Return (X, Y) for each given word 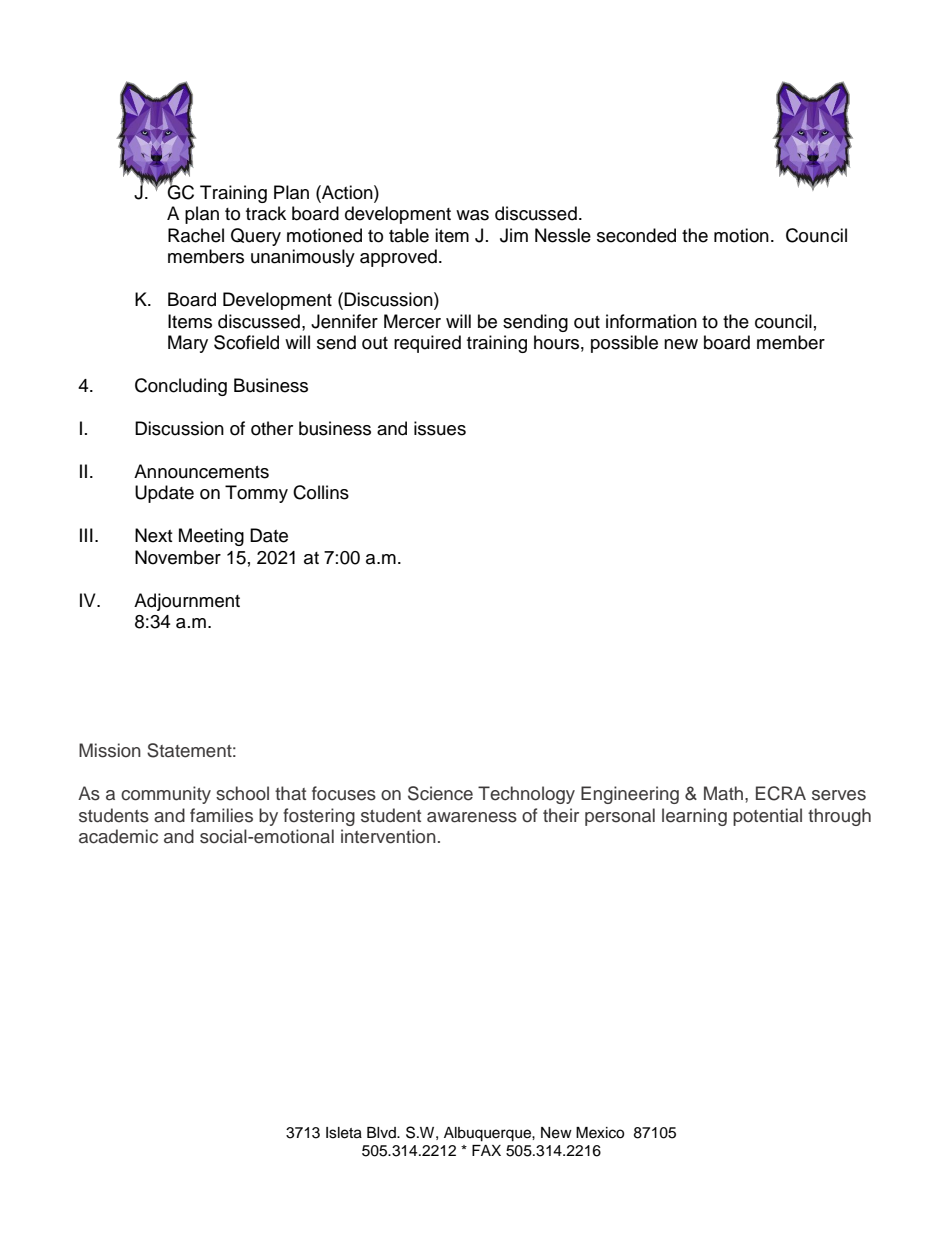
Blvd (382, 1132)
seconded (636, 235)
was (472, 215)
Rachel (196, 235)
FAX (486, 1150)
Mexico (600, 1133)
